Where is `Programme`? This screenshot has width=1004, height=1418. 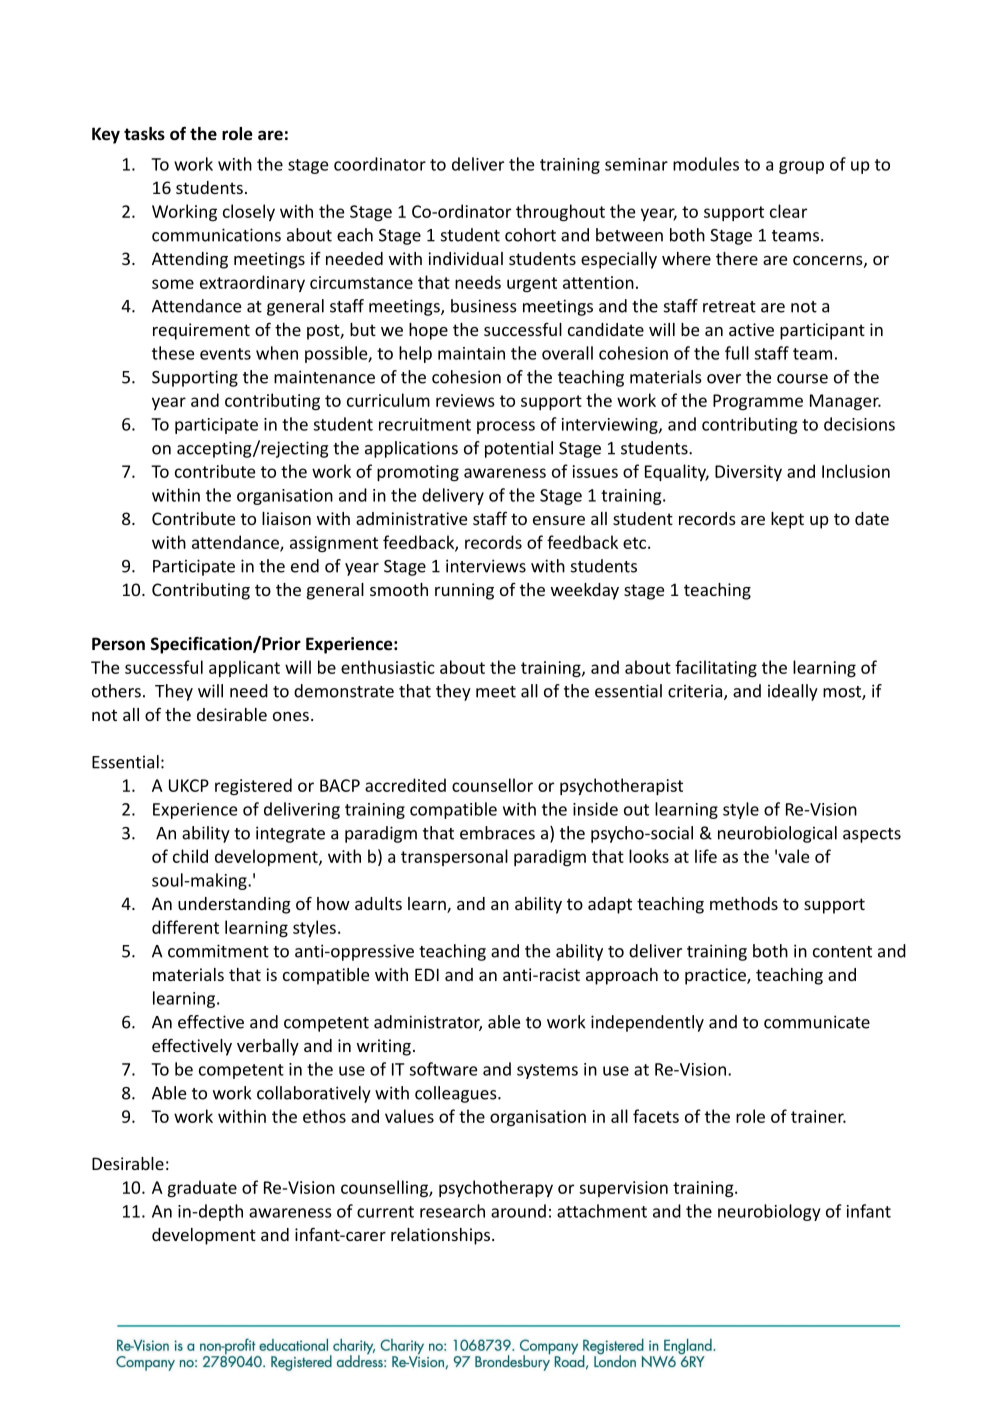
Programme is located at coordinates (758, 402).
